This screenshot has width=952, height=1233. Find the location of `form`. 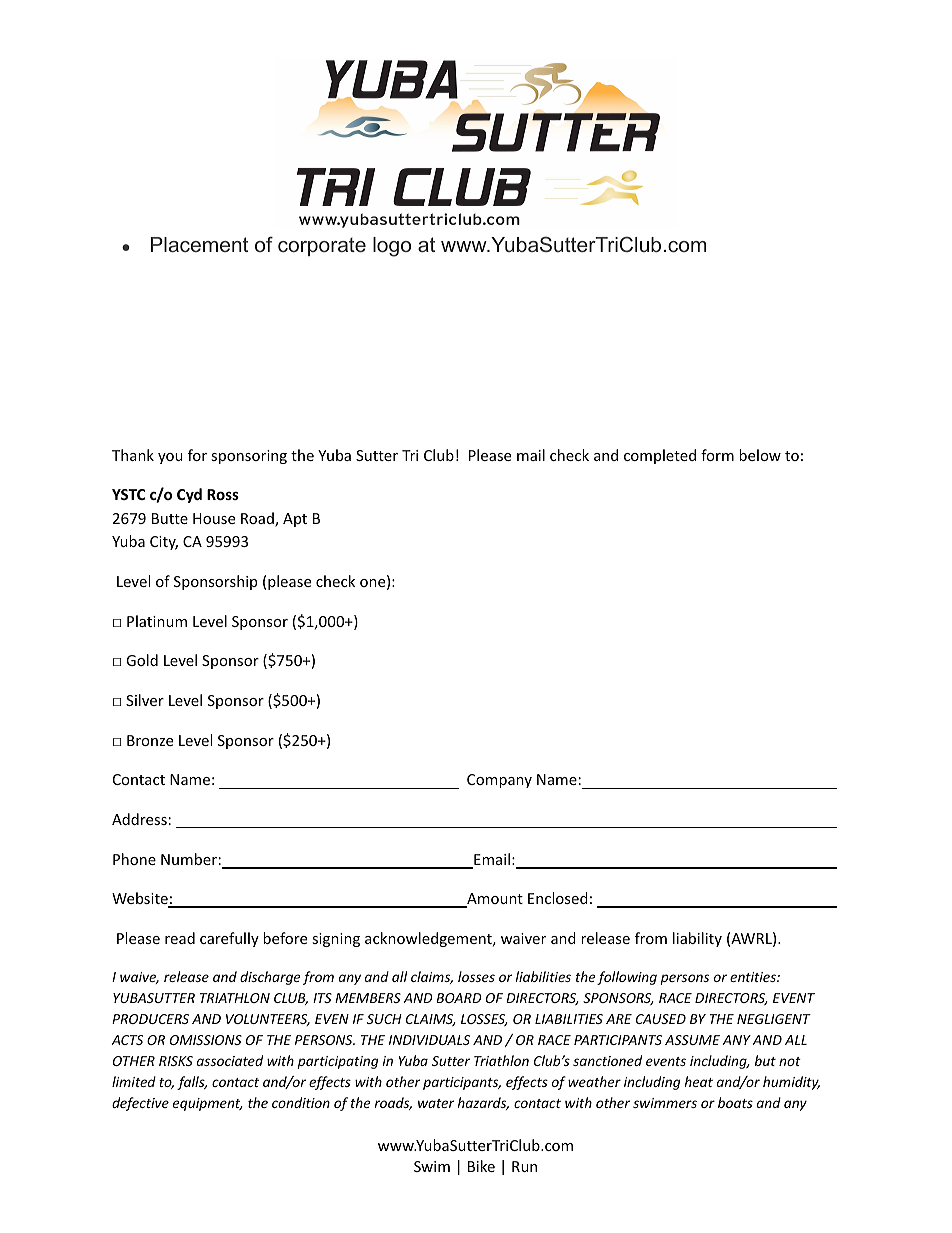

form is located at coordinates (717, 455).
